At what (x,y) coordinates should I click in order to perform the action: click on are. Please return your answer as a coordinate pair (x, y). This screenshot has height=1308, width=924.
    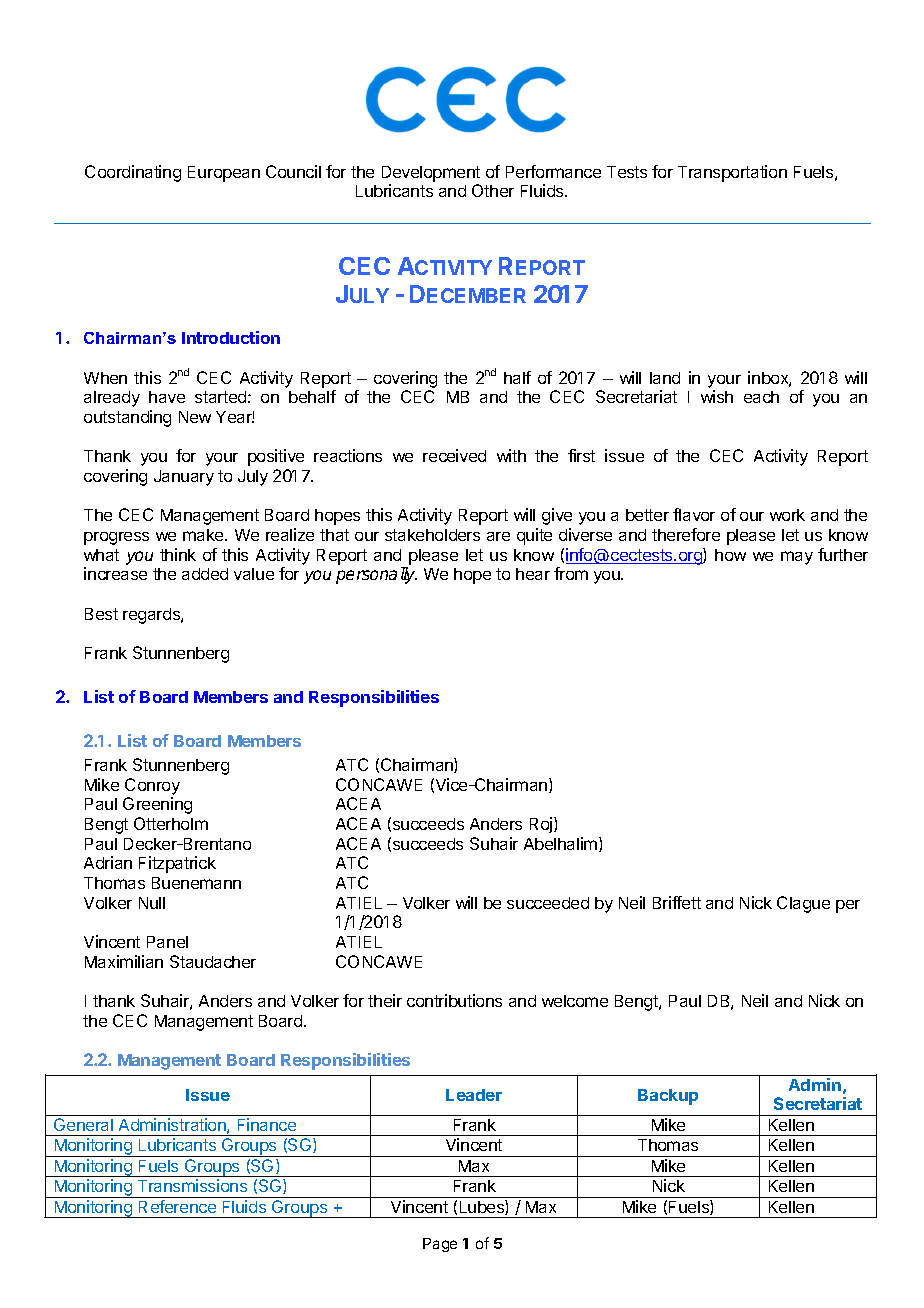
    Looking at the image, I should click on (498, 536).
